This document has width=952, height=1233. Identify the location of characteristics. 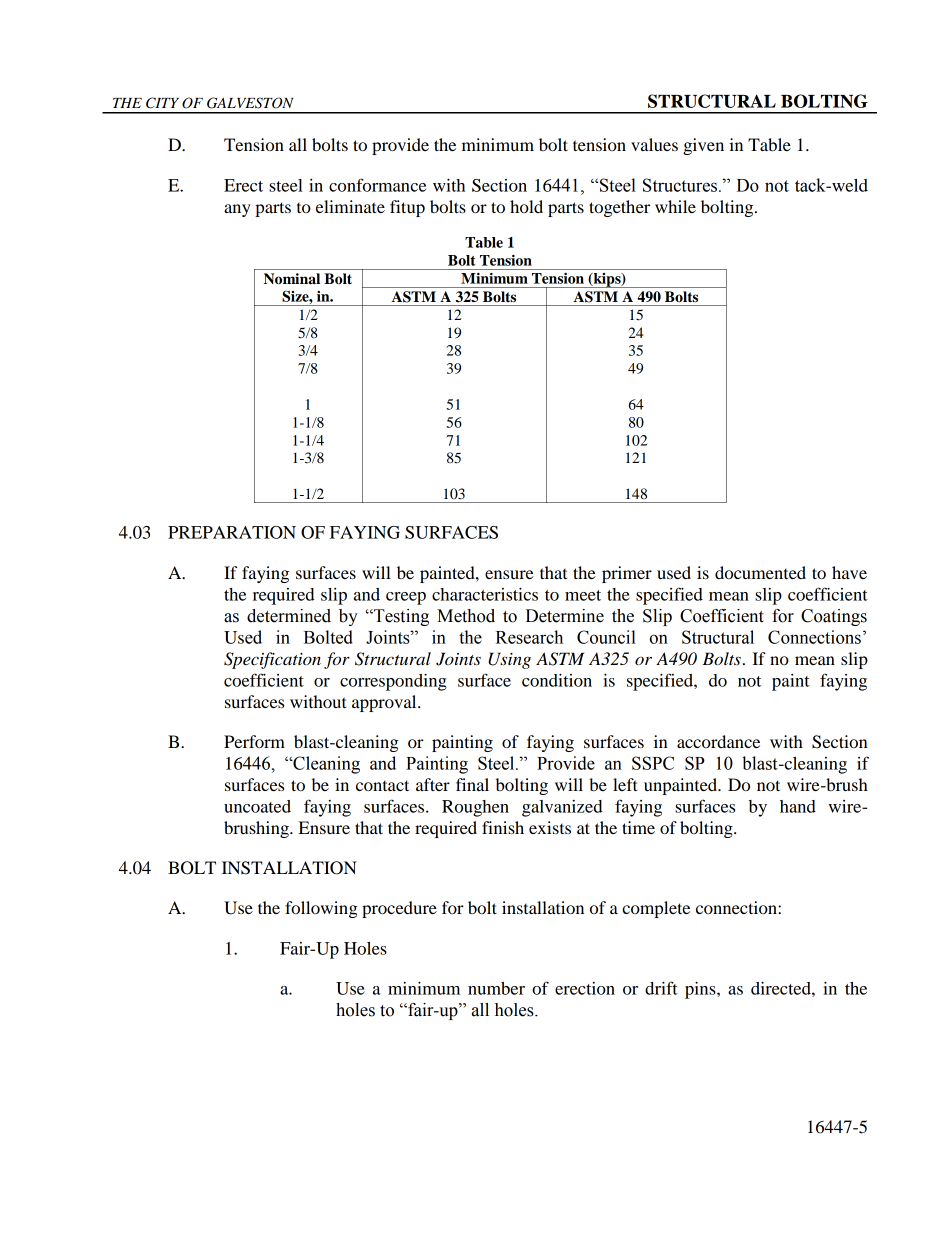
(485, 594).
